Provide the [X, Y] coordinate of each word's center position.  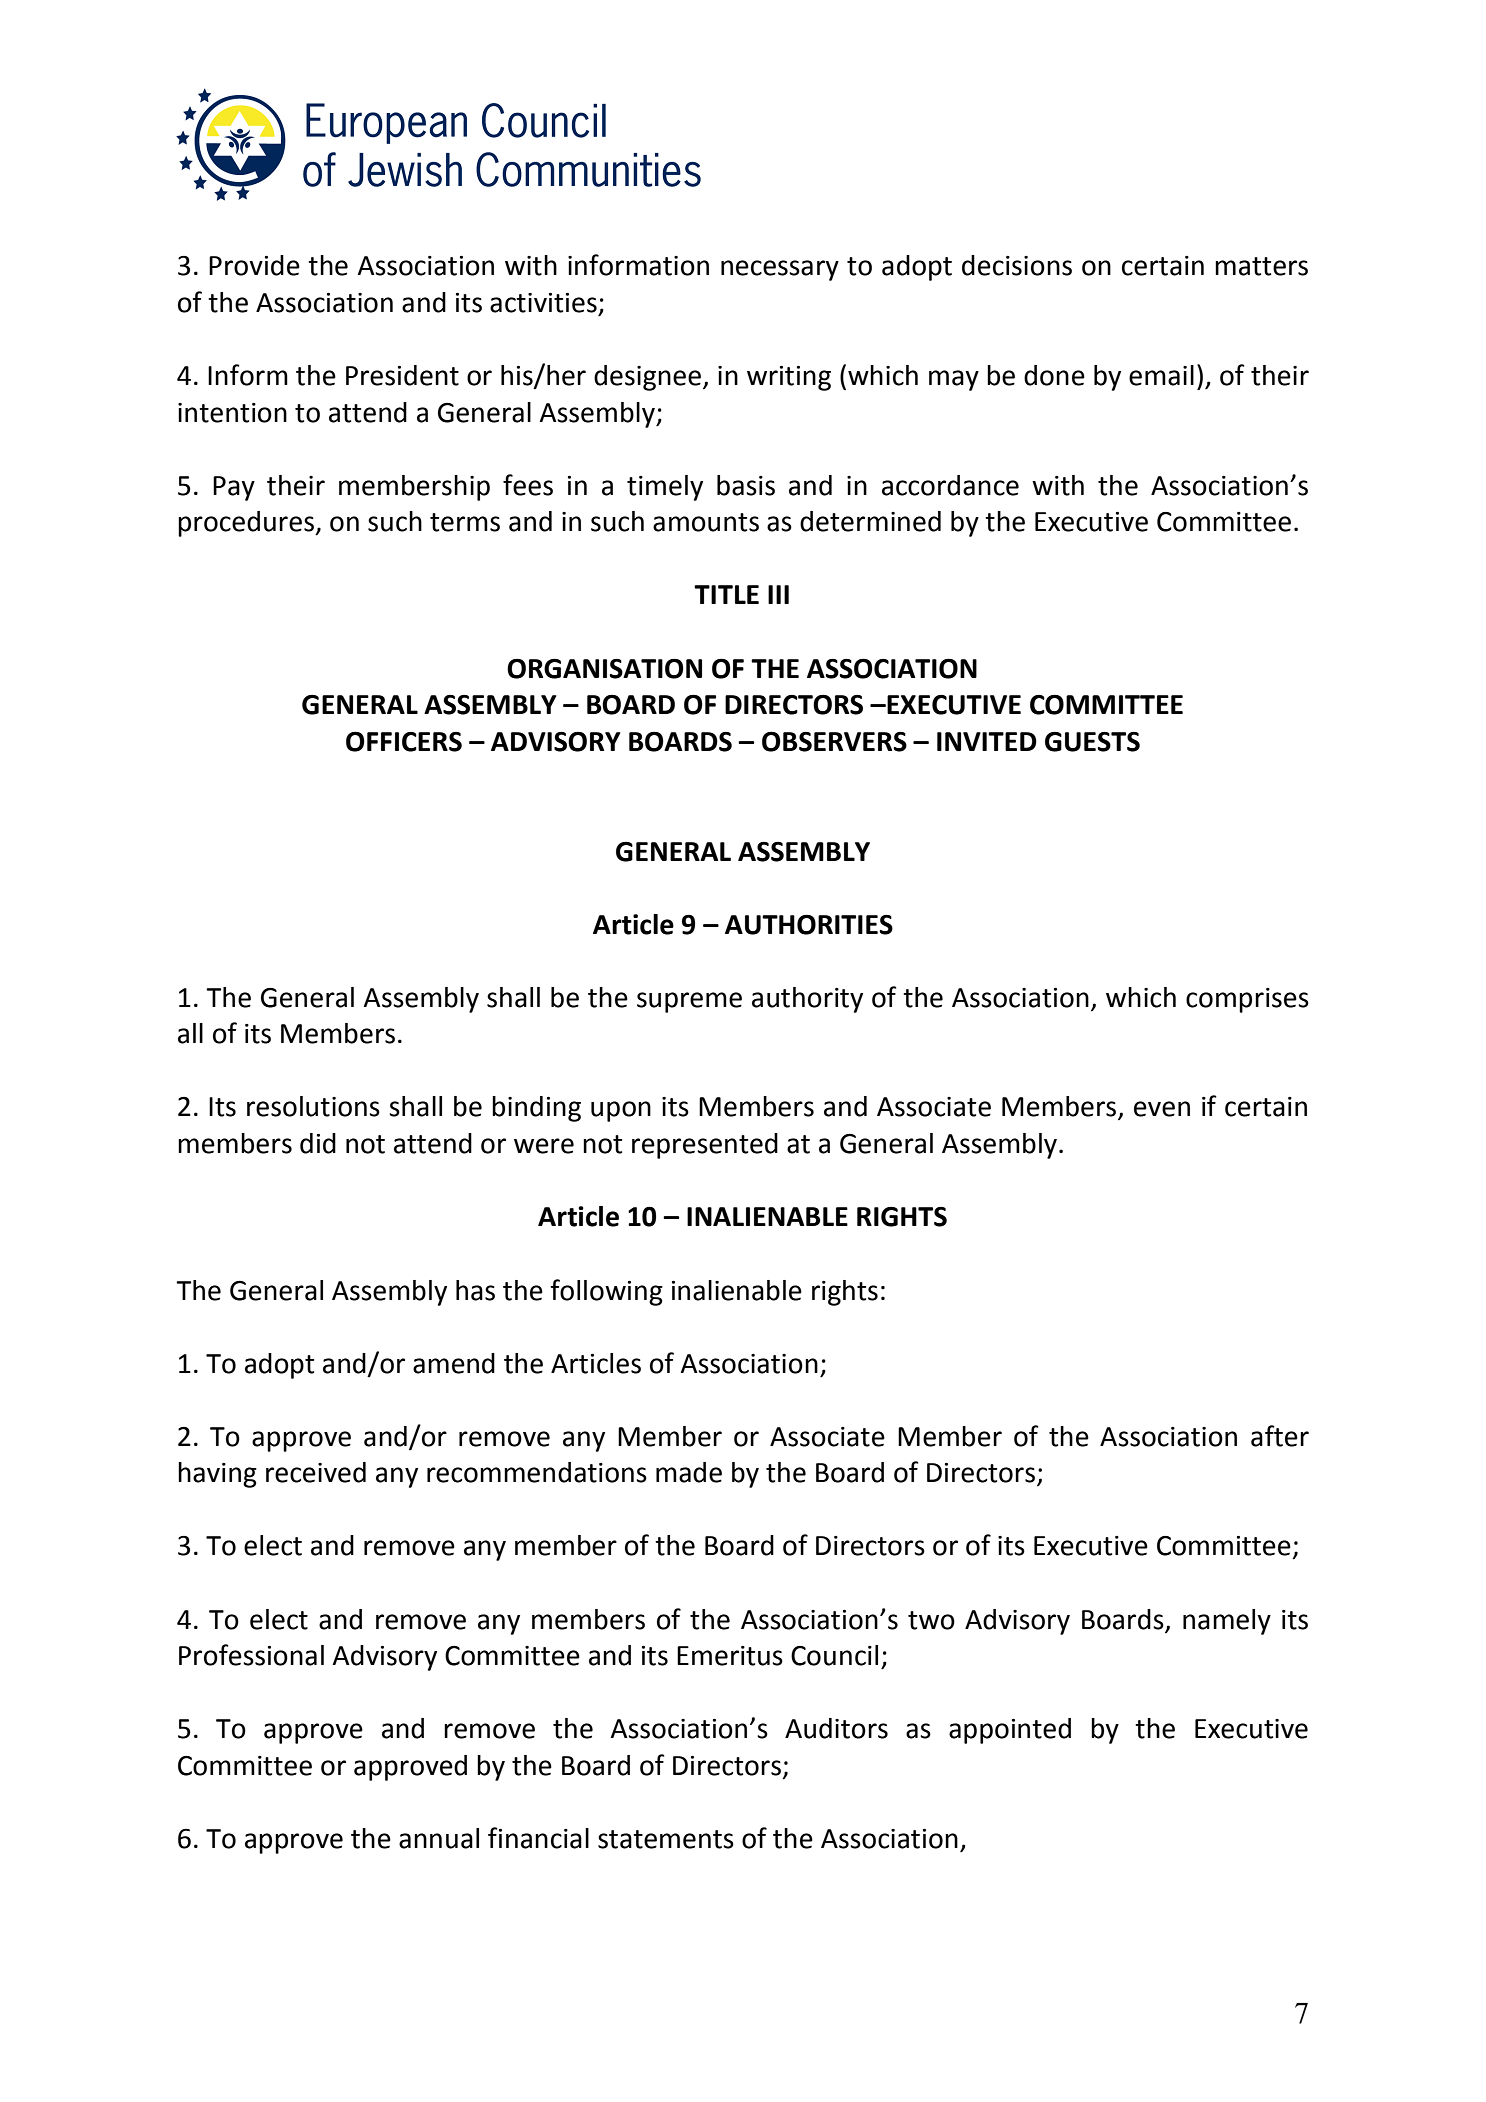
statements [666, 1839]
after [1280, 1436]
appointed [1010, 1731]
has [475, 1290]
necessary [780, 270]
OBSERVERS [834, 741]
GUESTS [1092, 742]
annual [439, 1838]
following [606, 1292]
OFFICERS [404, 741]
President [402, 375]
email [1161, 375]
